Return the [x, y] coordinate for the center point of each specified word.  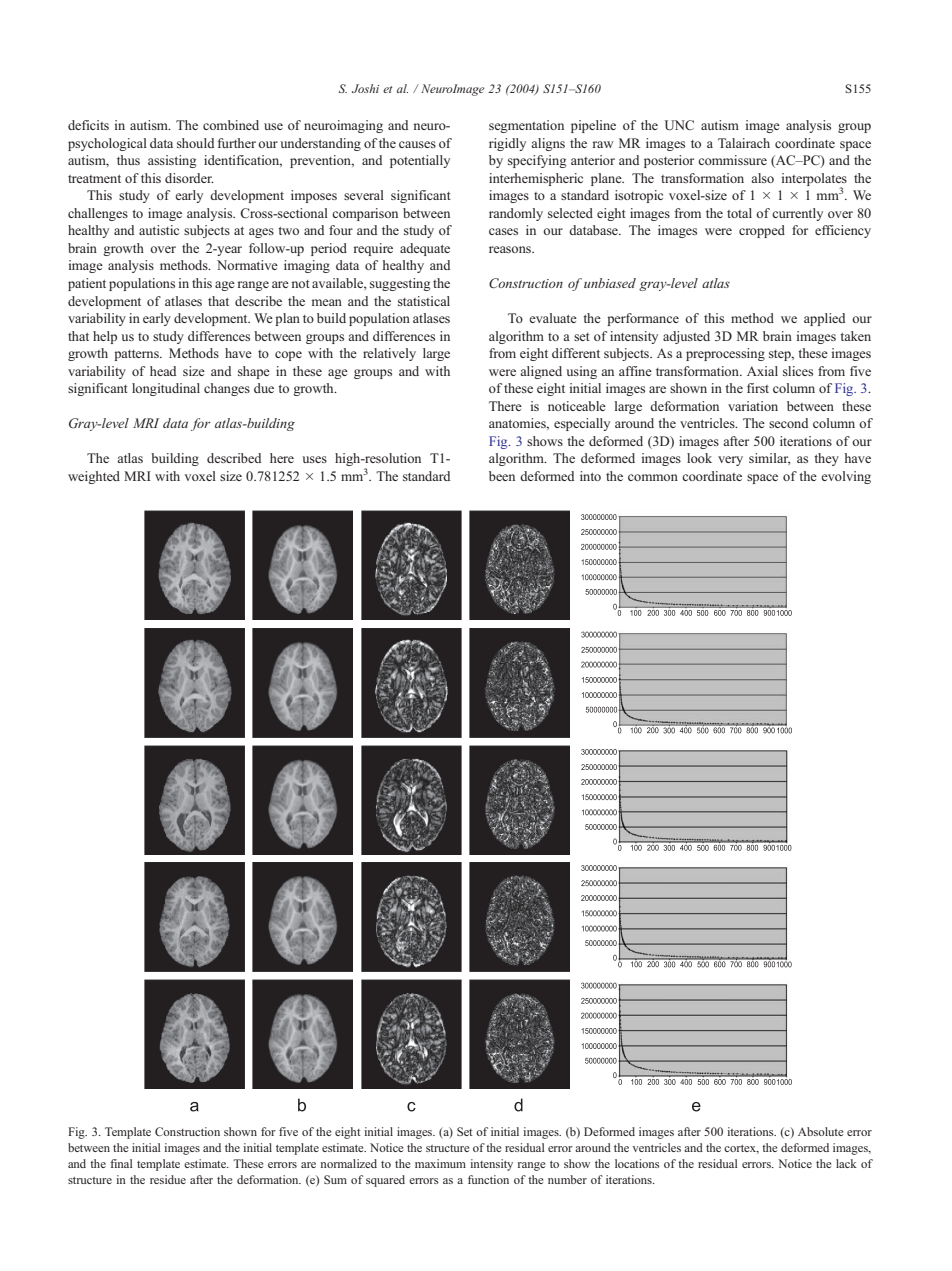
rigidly [507, 144]
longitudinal [166, 389]
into [590, 476]
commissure [732, 160]
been [502, 476]
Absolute [820, 1131]
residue [168, 1179]
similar [769, 459]
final [121, 1163]
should [195, 143]
